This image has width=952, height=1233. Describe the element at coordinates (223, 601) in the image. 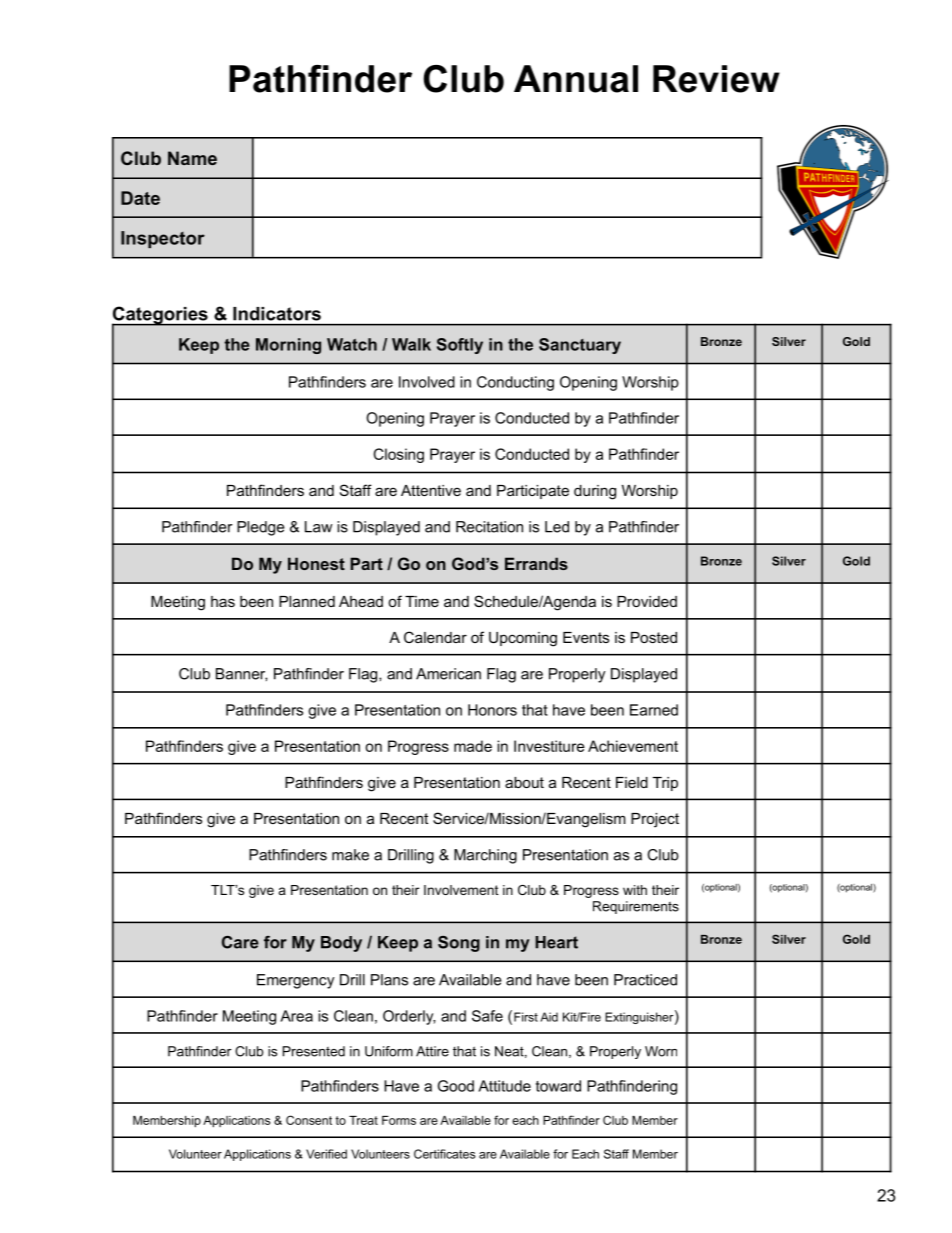

I see `has` at that location.
